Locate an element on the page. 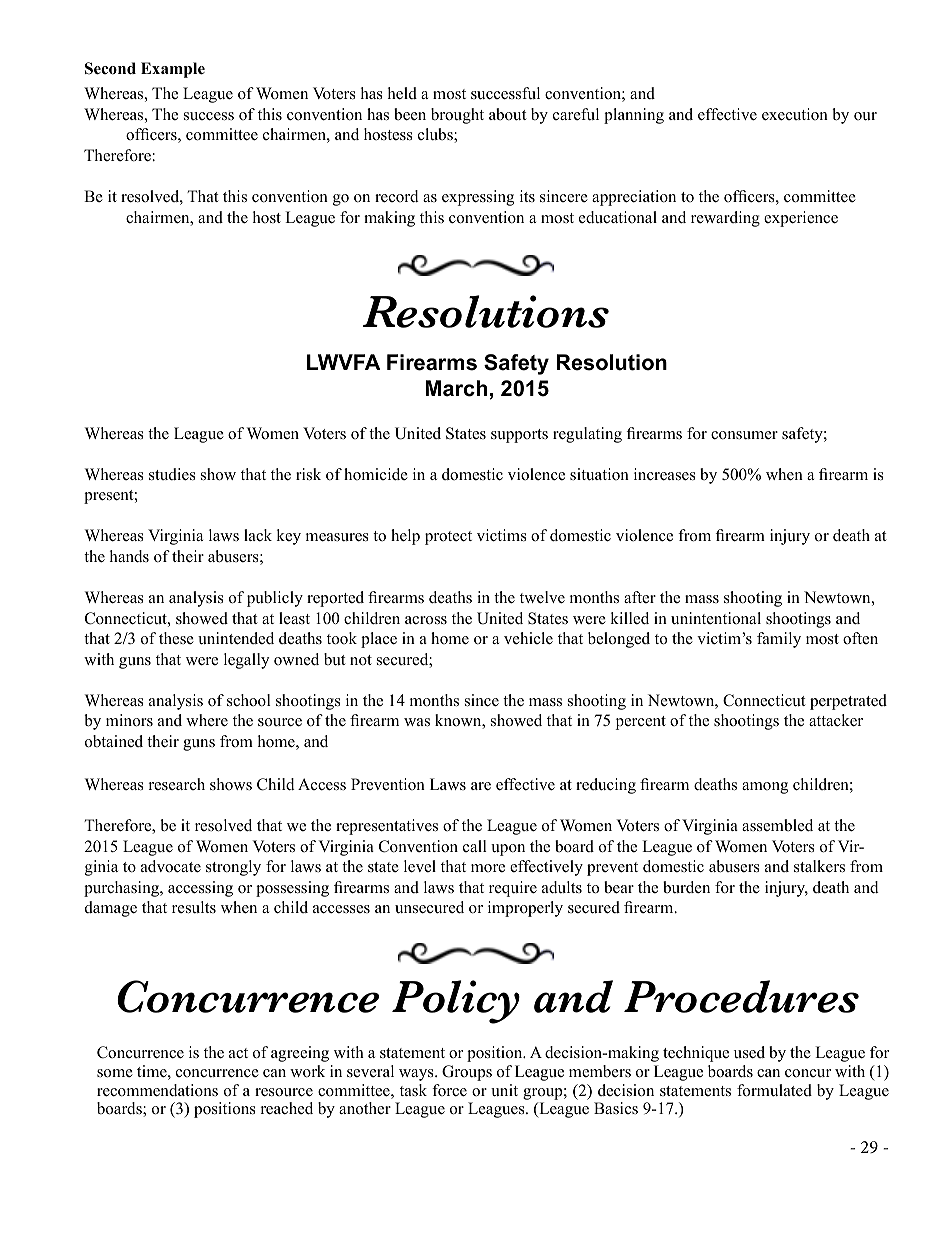  about is located at coordinates (507, 114).
